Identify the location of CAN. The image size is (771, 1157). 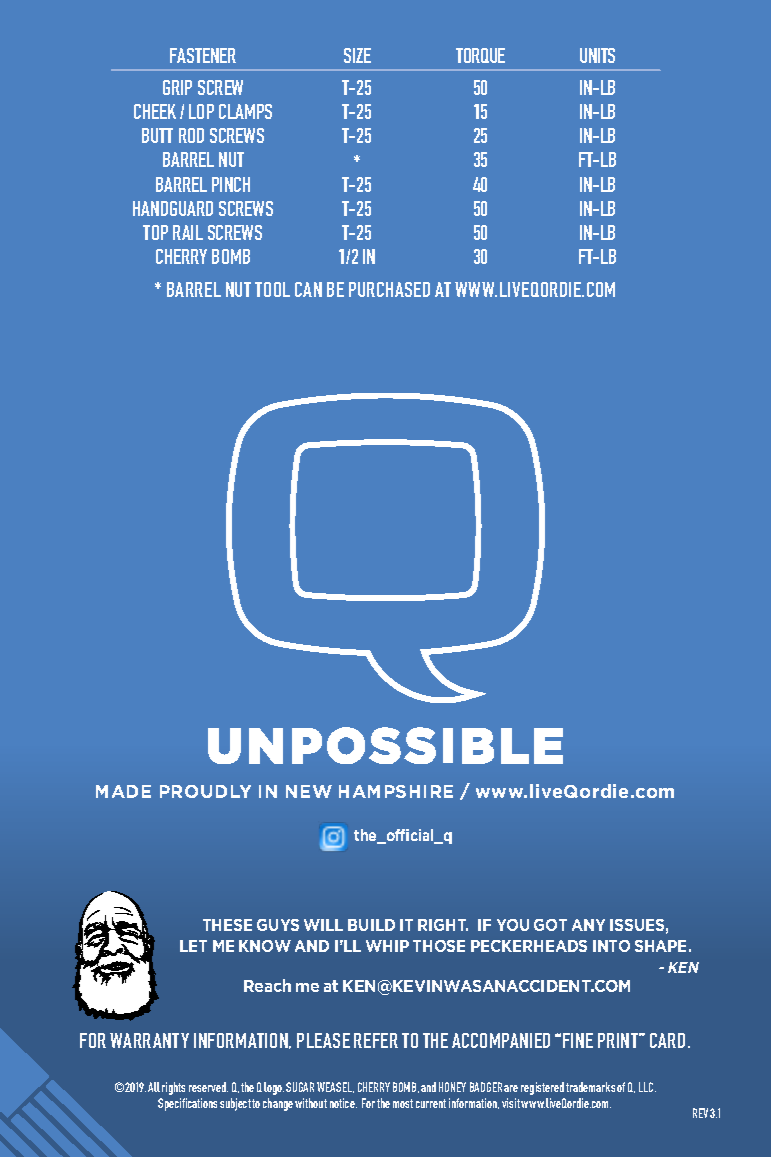
(308, 289).
